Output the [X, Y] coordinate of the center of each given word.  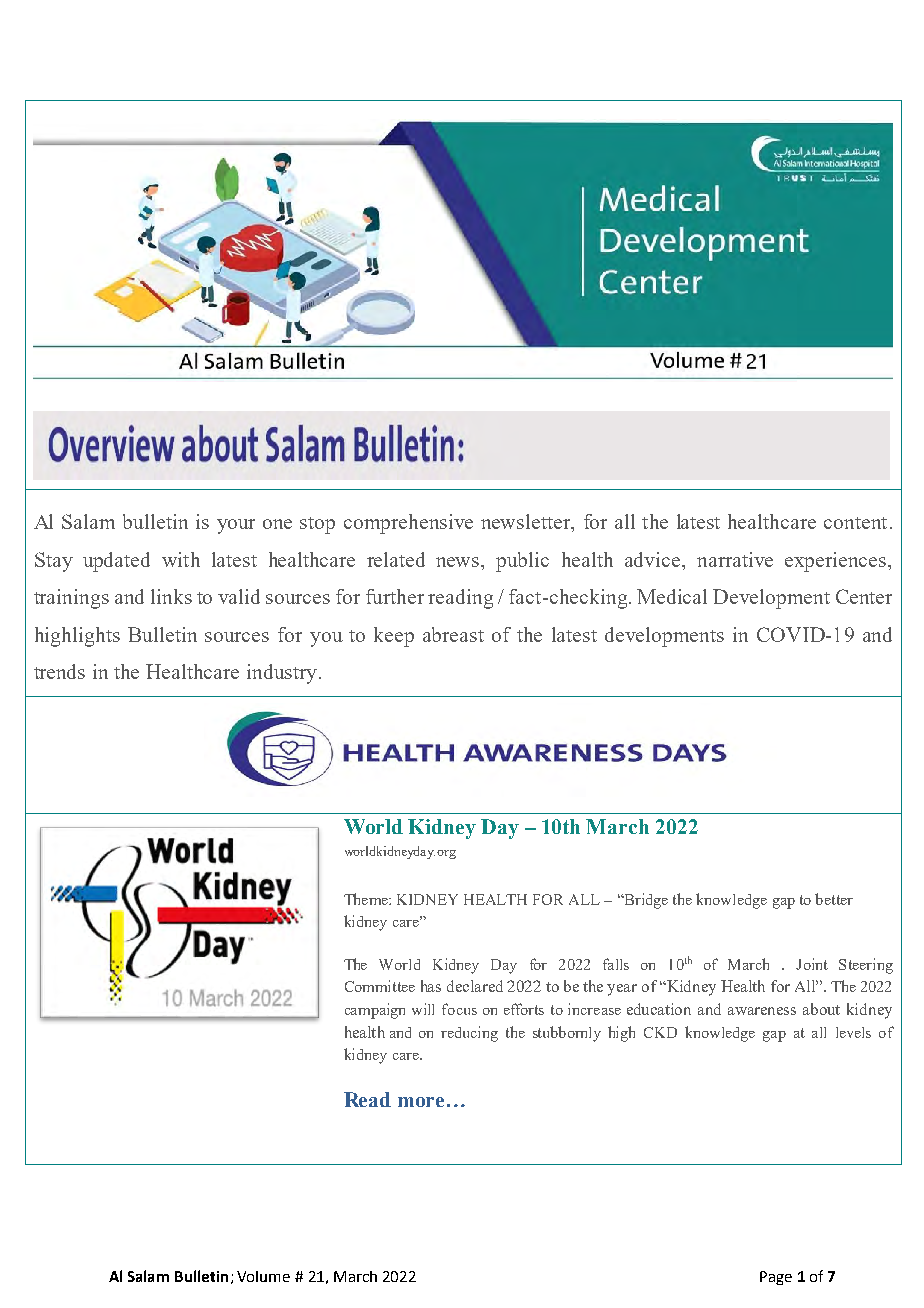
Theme [367, 899]
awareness [762, 1011]
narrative [735, 559]
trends [59, 671]
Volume [263, 1276]
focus [459, 1009]
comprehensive [408, 524]
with [181, 559]
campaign [375, 1011]
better [834, 899]
